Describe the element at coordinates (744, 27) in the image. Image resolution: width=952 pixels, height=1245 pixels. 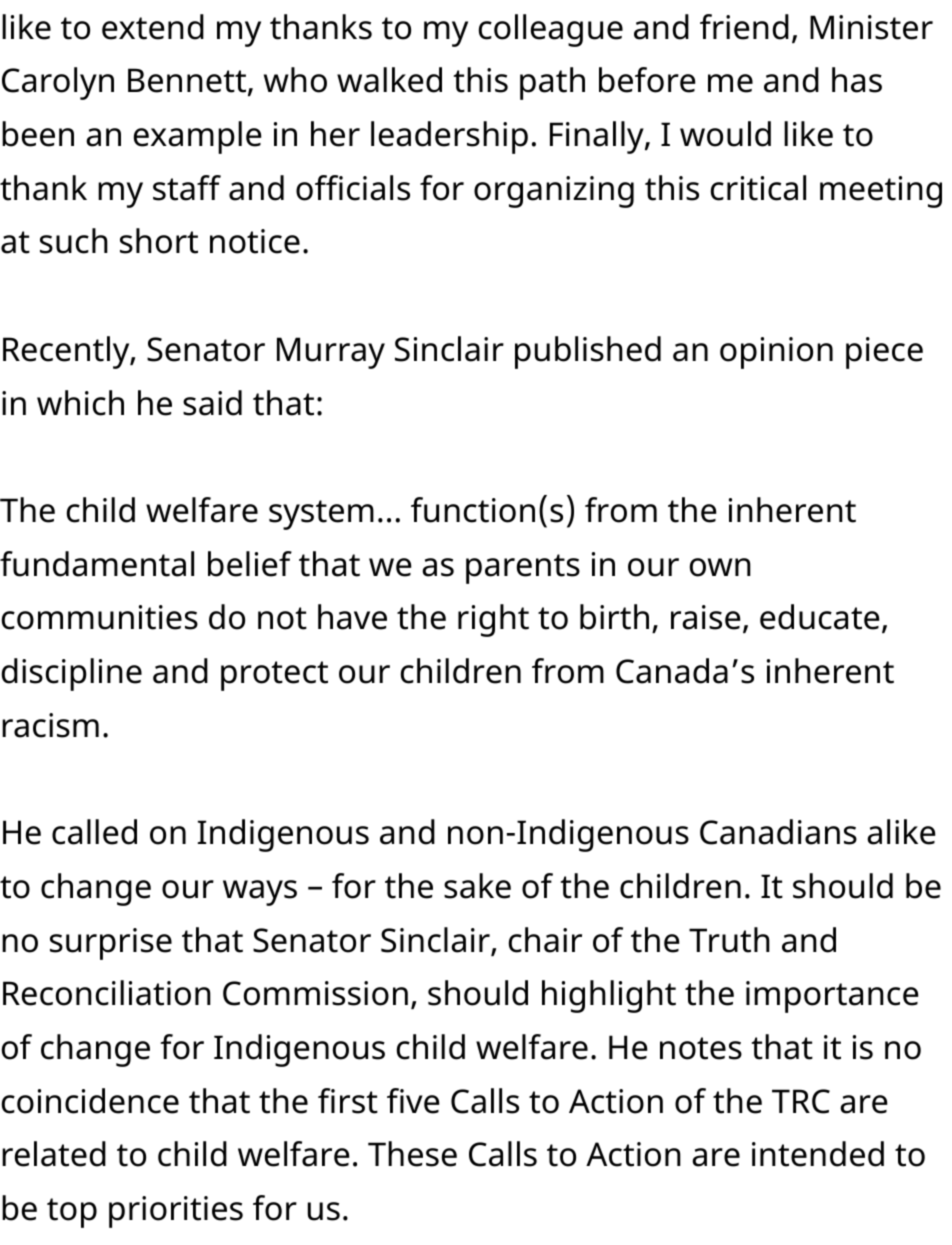
I see `friend` at that location.
